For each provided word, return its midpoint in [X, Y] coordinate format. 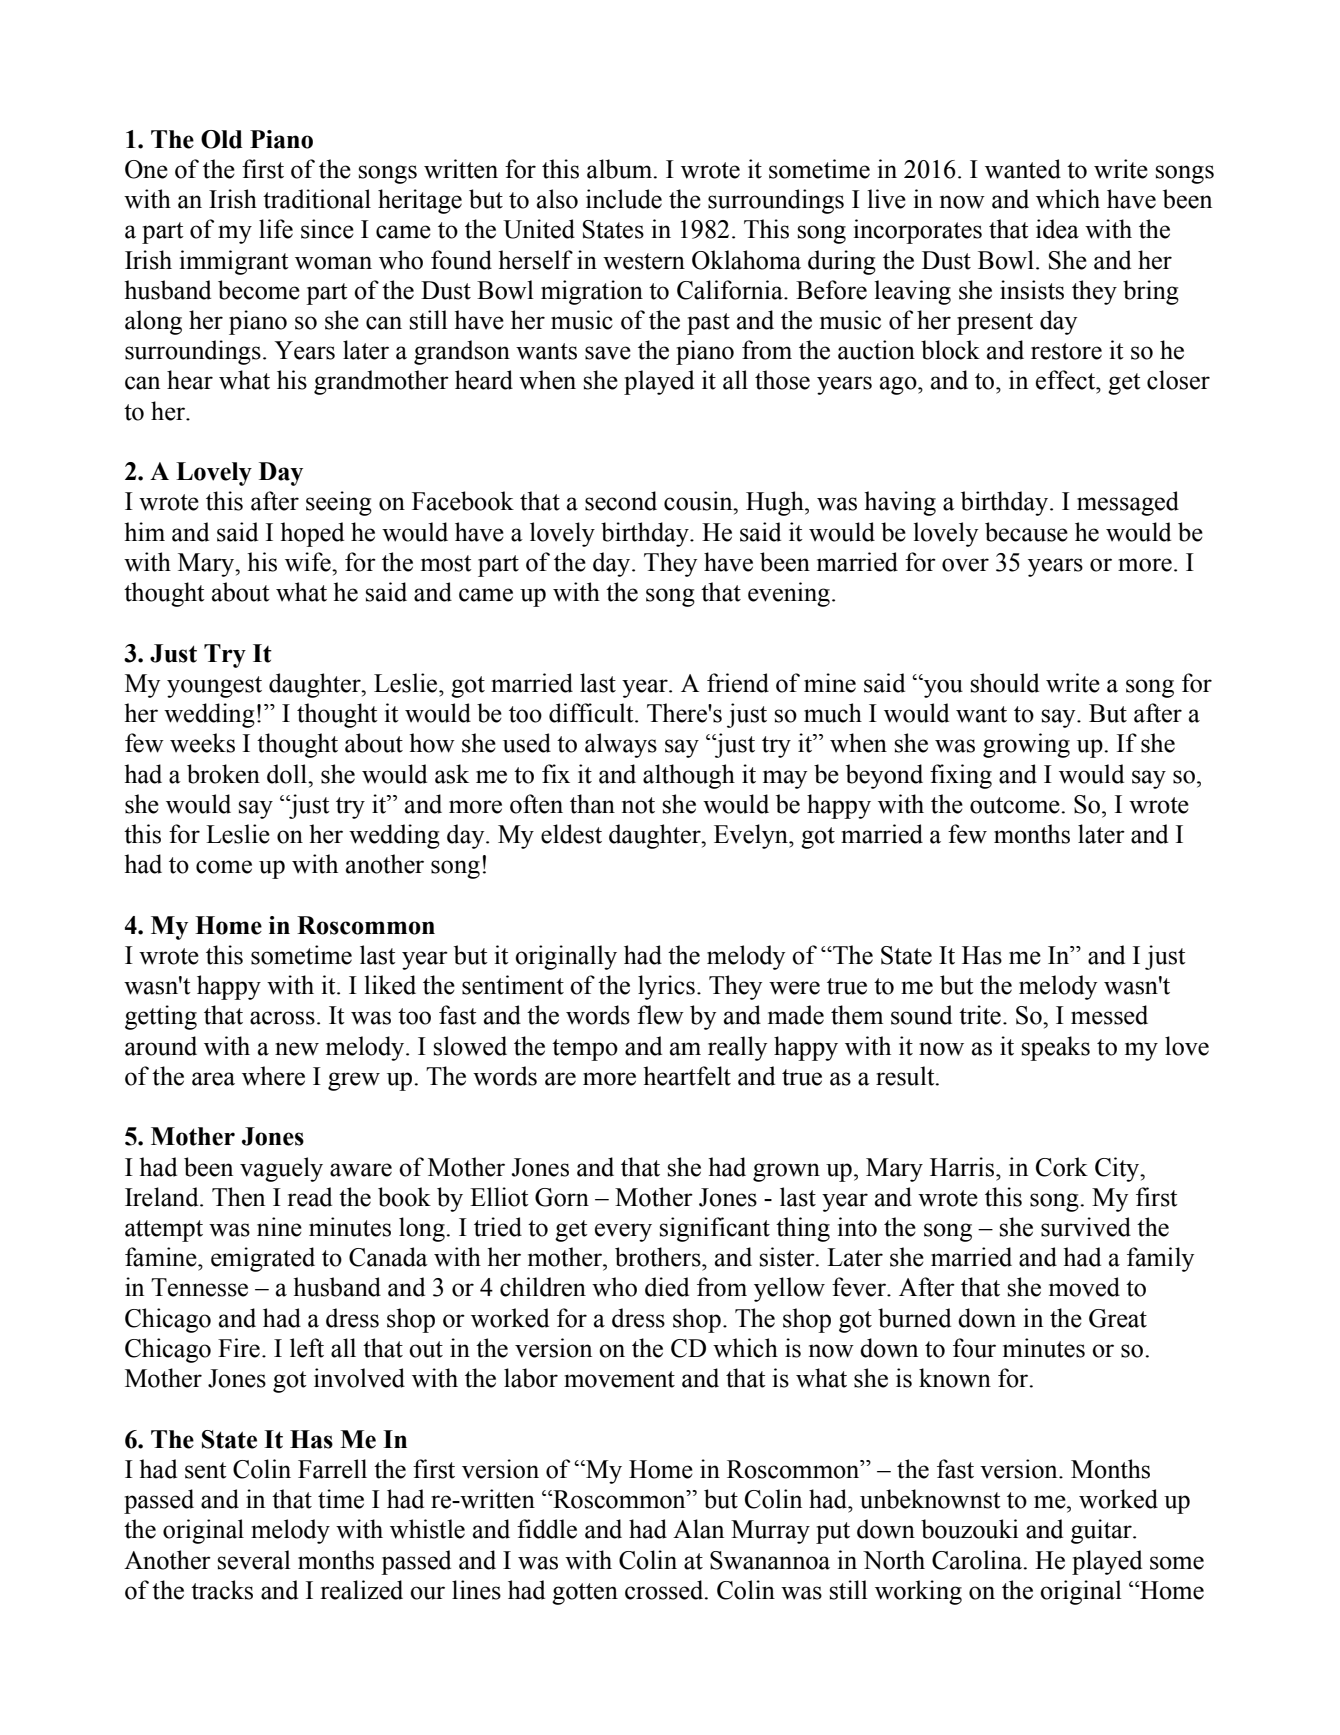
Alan [698, 1529]
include [624, 199]
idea [1057, 229]
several [254, 1560]
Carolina [978, 1560]
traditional [317, 199]
